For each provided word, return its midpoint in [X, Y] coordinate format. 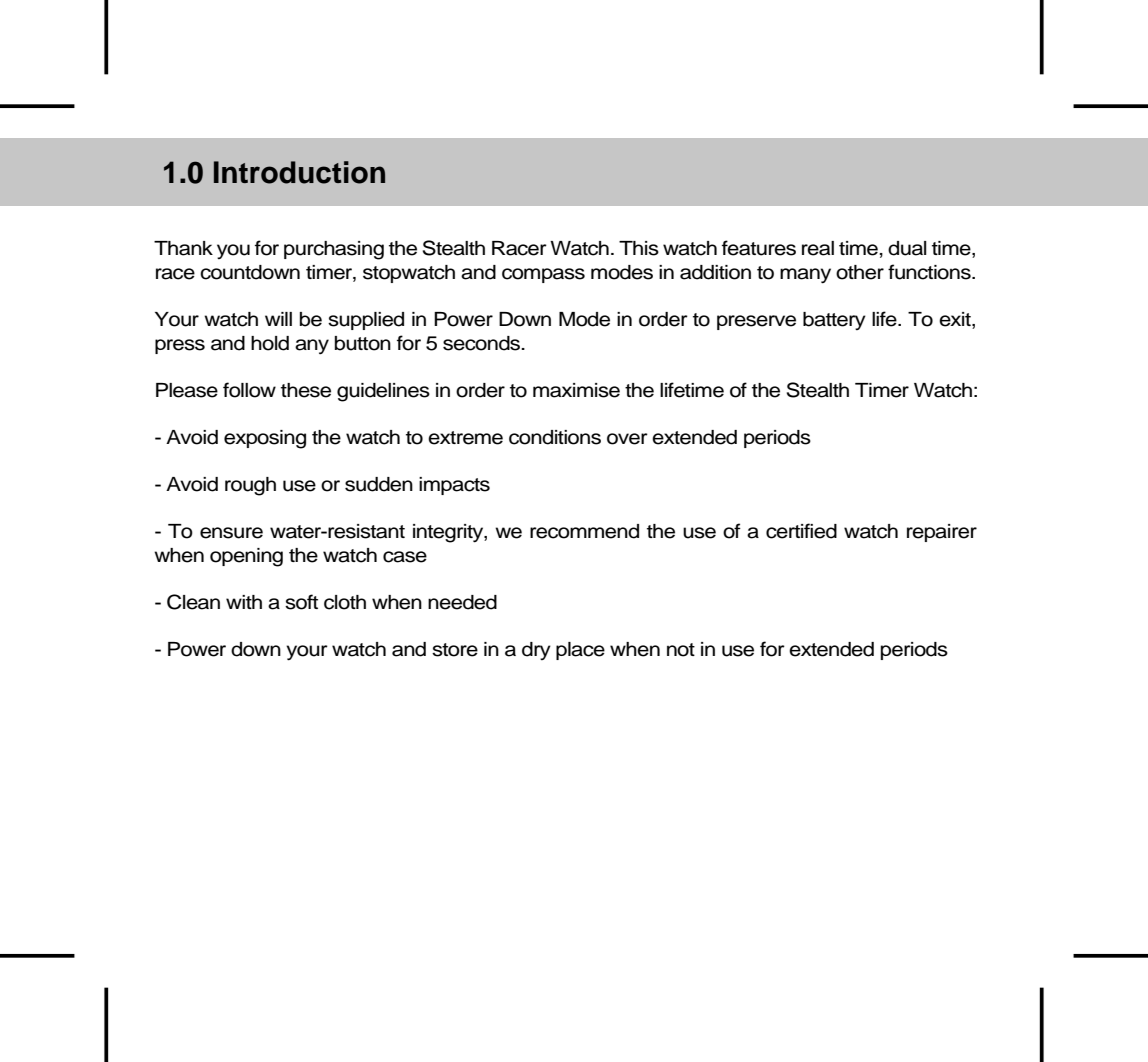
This [639, 248]
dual [907, 248]
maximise [576, 390]
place [580, 651]
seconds [483, 343]
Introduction [299, 172]
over [627, 439]
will [278, 319]
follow [249, 390]
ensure [231, 533]
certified [801, 531]
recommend [584, 531]
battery [834, 321]
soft [301, 602]
